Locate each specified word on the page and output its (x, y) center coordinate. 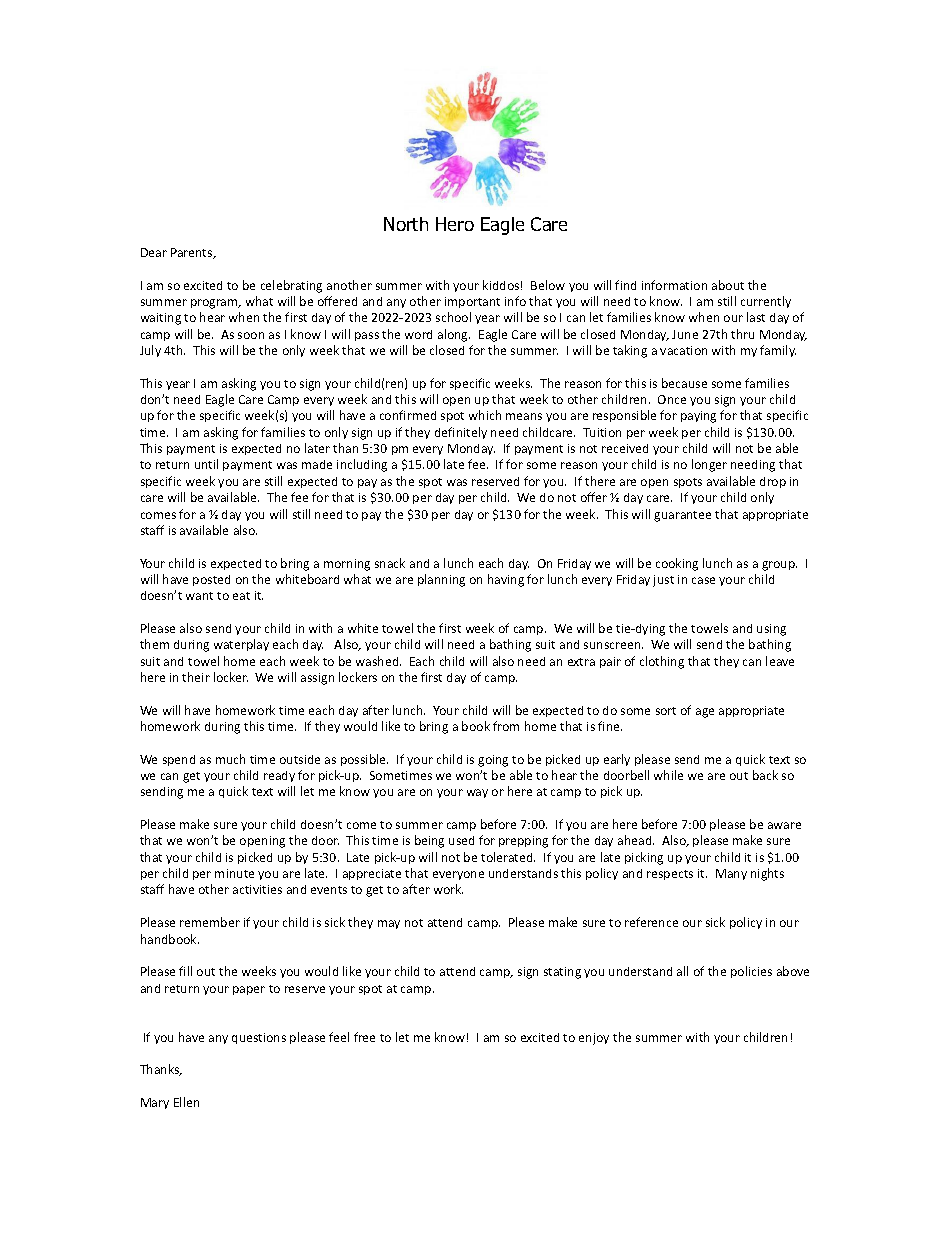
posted (211, 580)
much (230, 759)
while (668, 775)
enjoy (594, 1039)
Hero (455, 224)
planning (441, 580)
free (364, 1037)
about (728, 285)
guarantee (682, 516)
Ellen (186, 1102)
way (477, 793)
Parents (193, 253)
